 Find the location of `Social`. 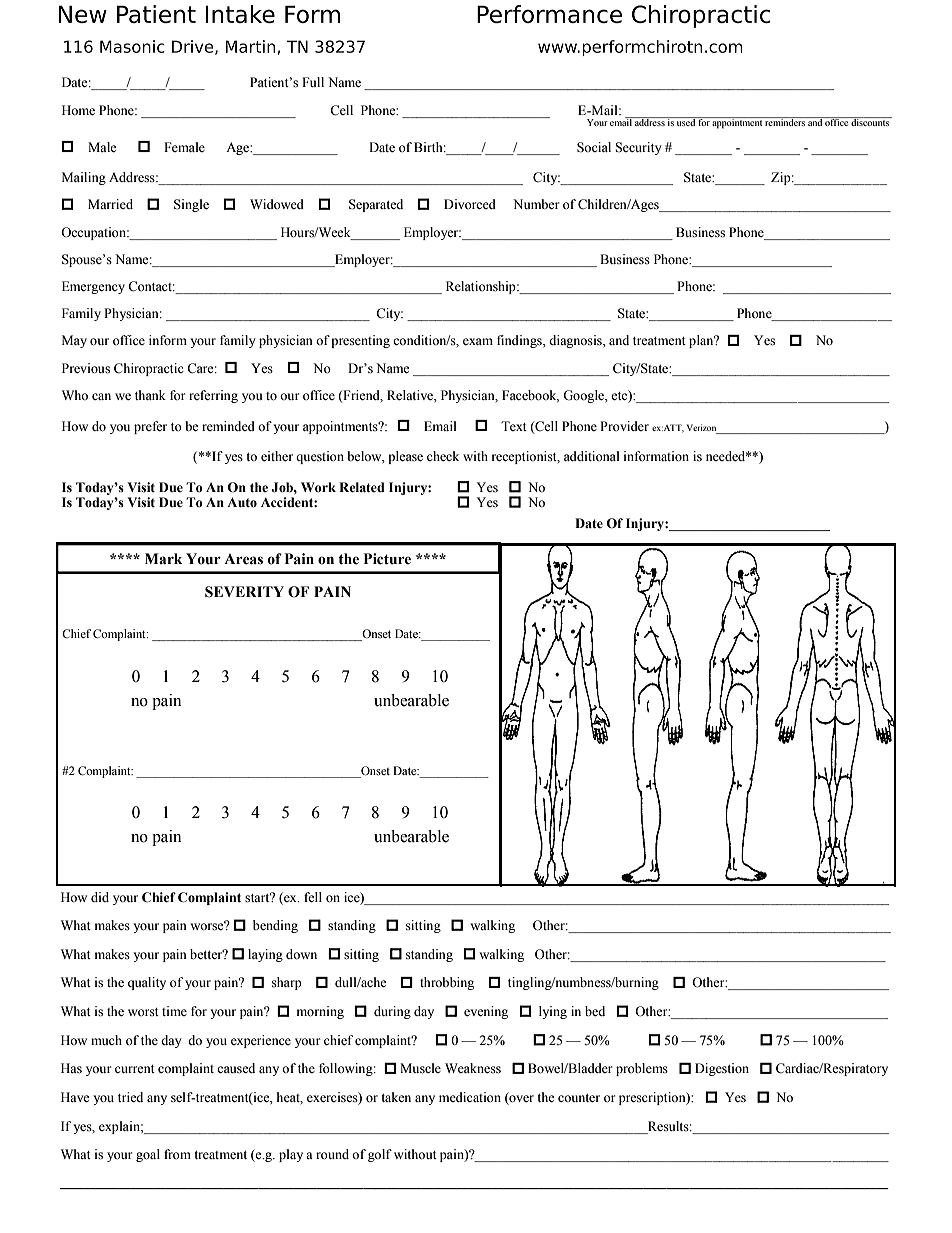

Social is located at coordinates (594, 147).
